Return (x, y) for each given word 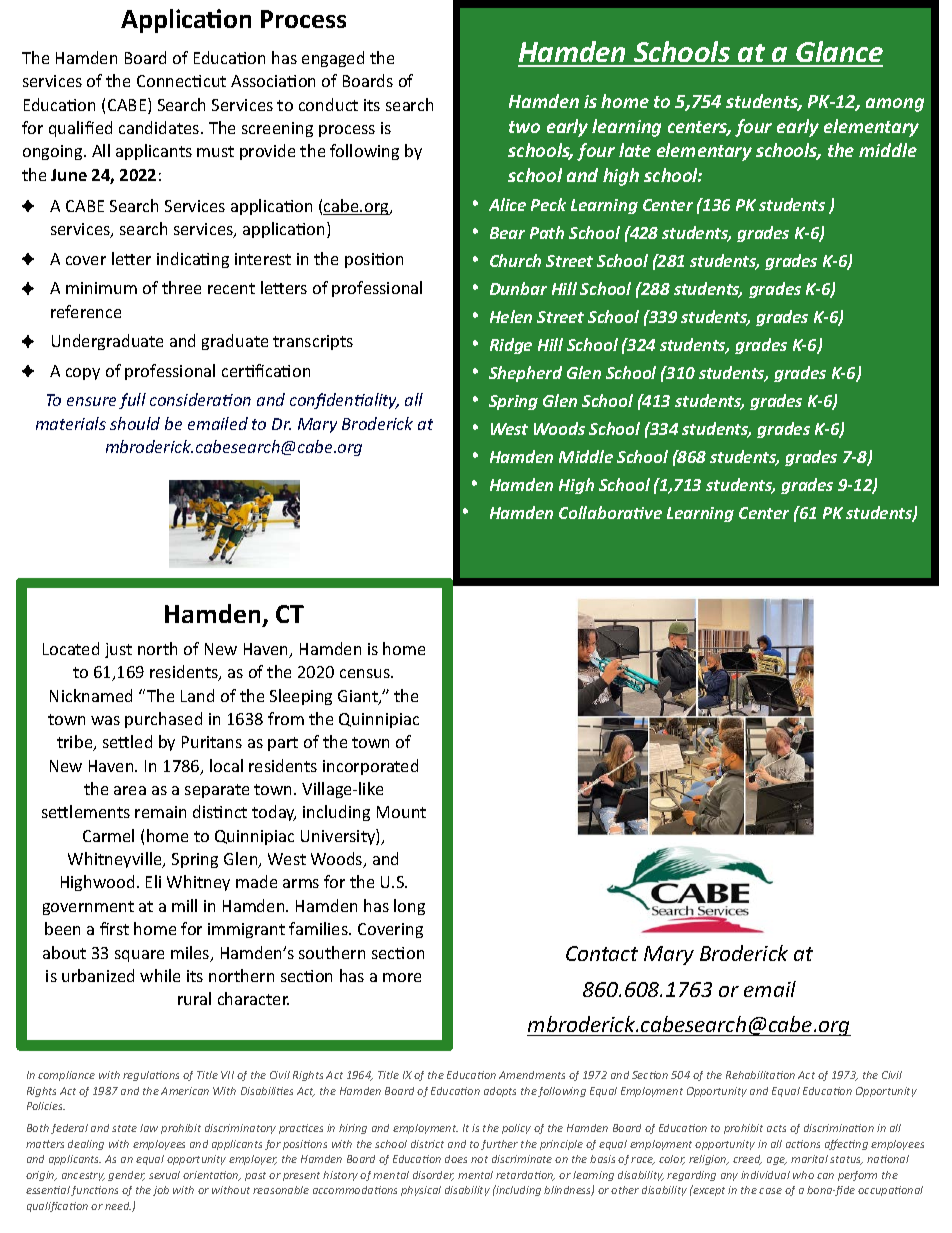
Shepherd (525, 374)
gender (126, 1176)
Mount (401, 812)
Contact (602, 953)
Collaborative (610, 512)
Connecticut (181, 81)
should (135, 423)
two (524, 127)
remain (160, 812)
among (895, 105)
